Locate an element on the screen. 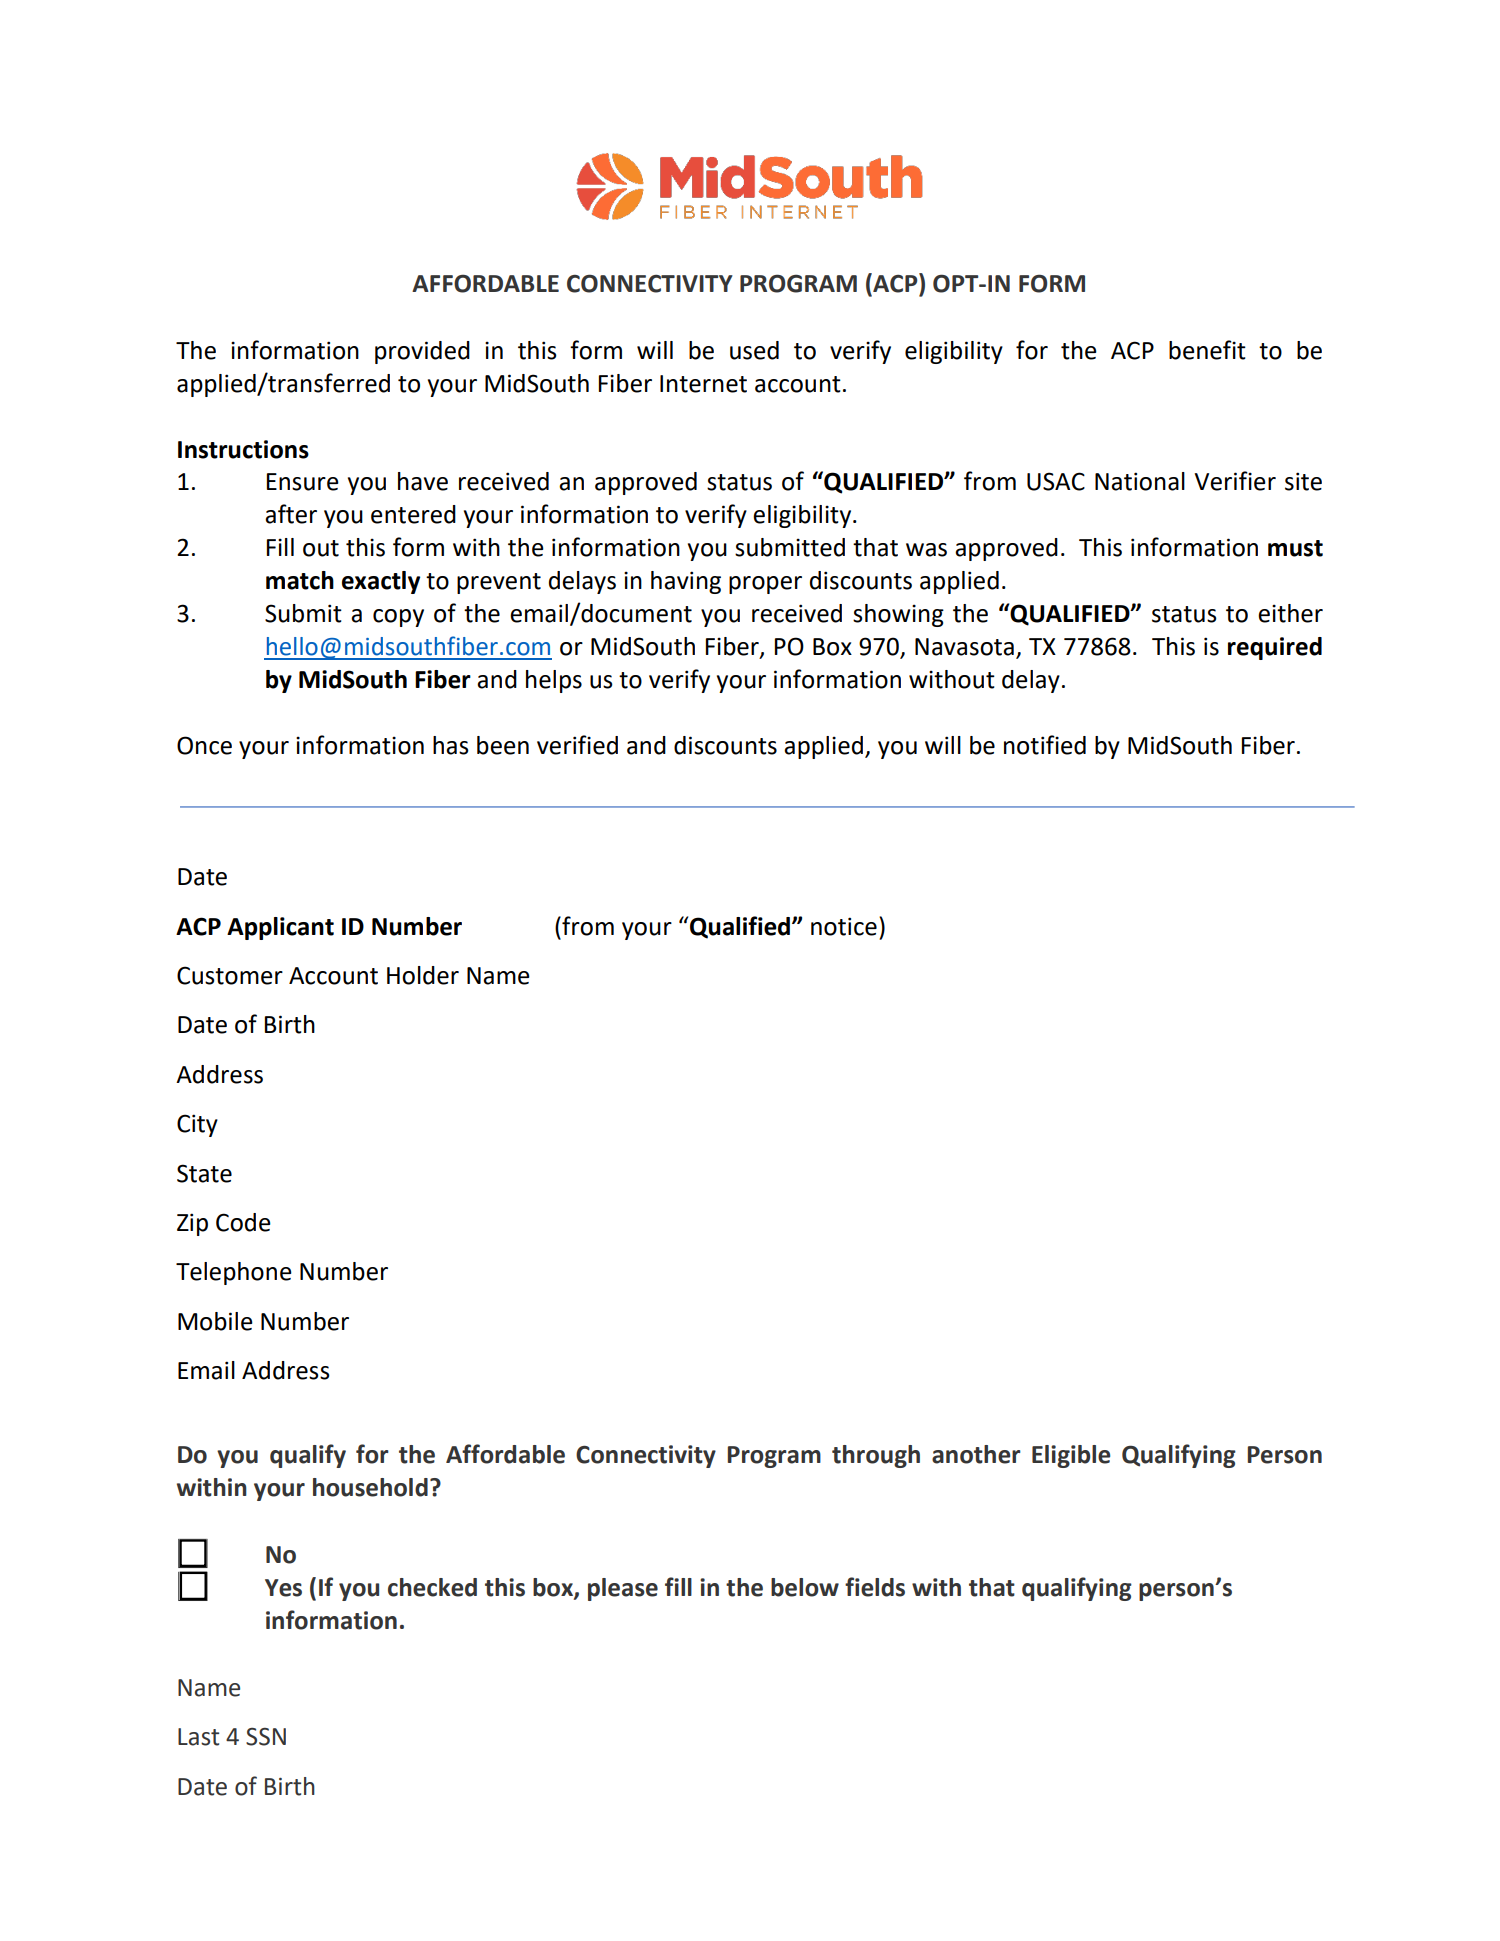  Internet is located at coordinates (703, 384).
